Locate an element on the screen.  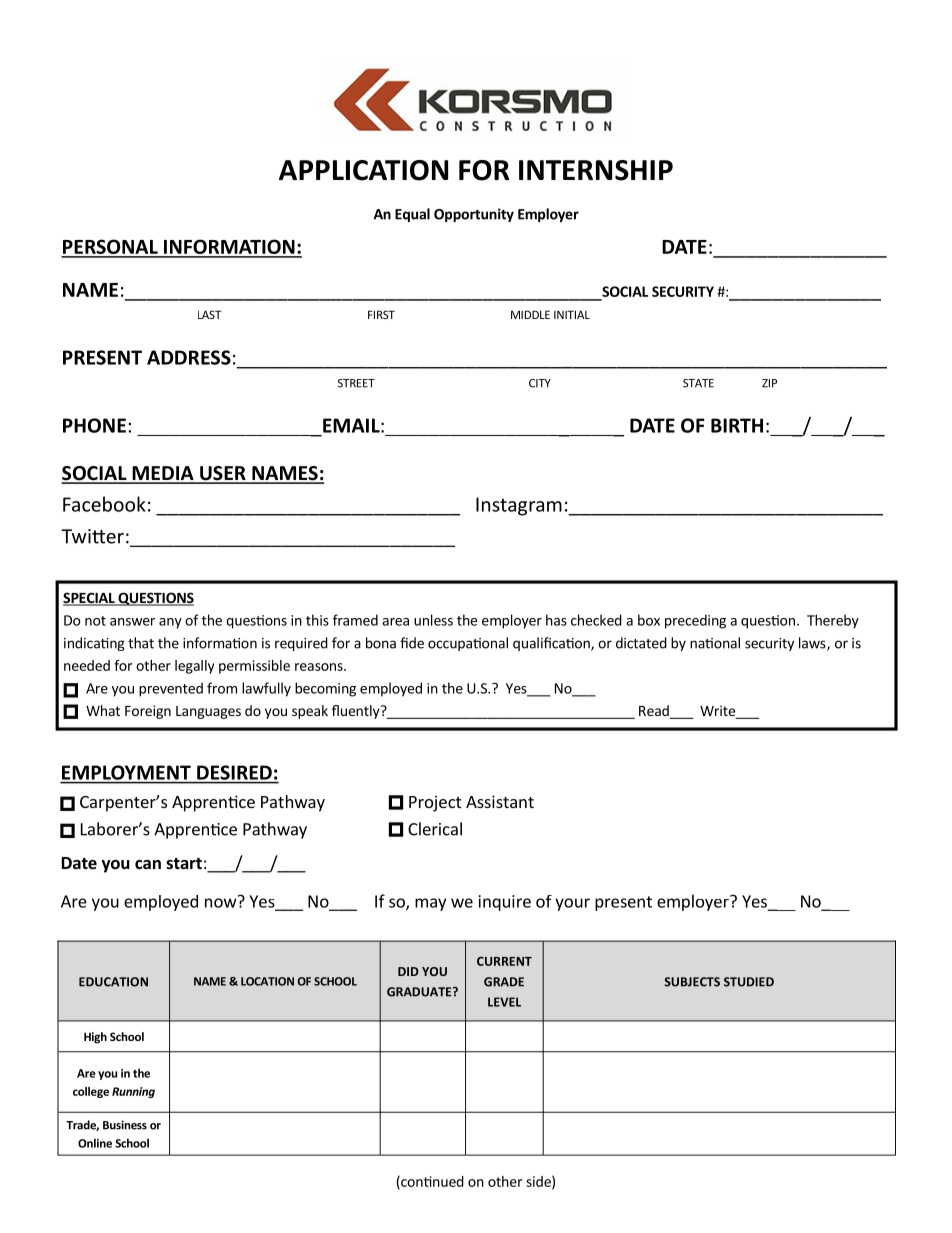
ZIP is located at coordinates (769, 383).
